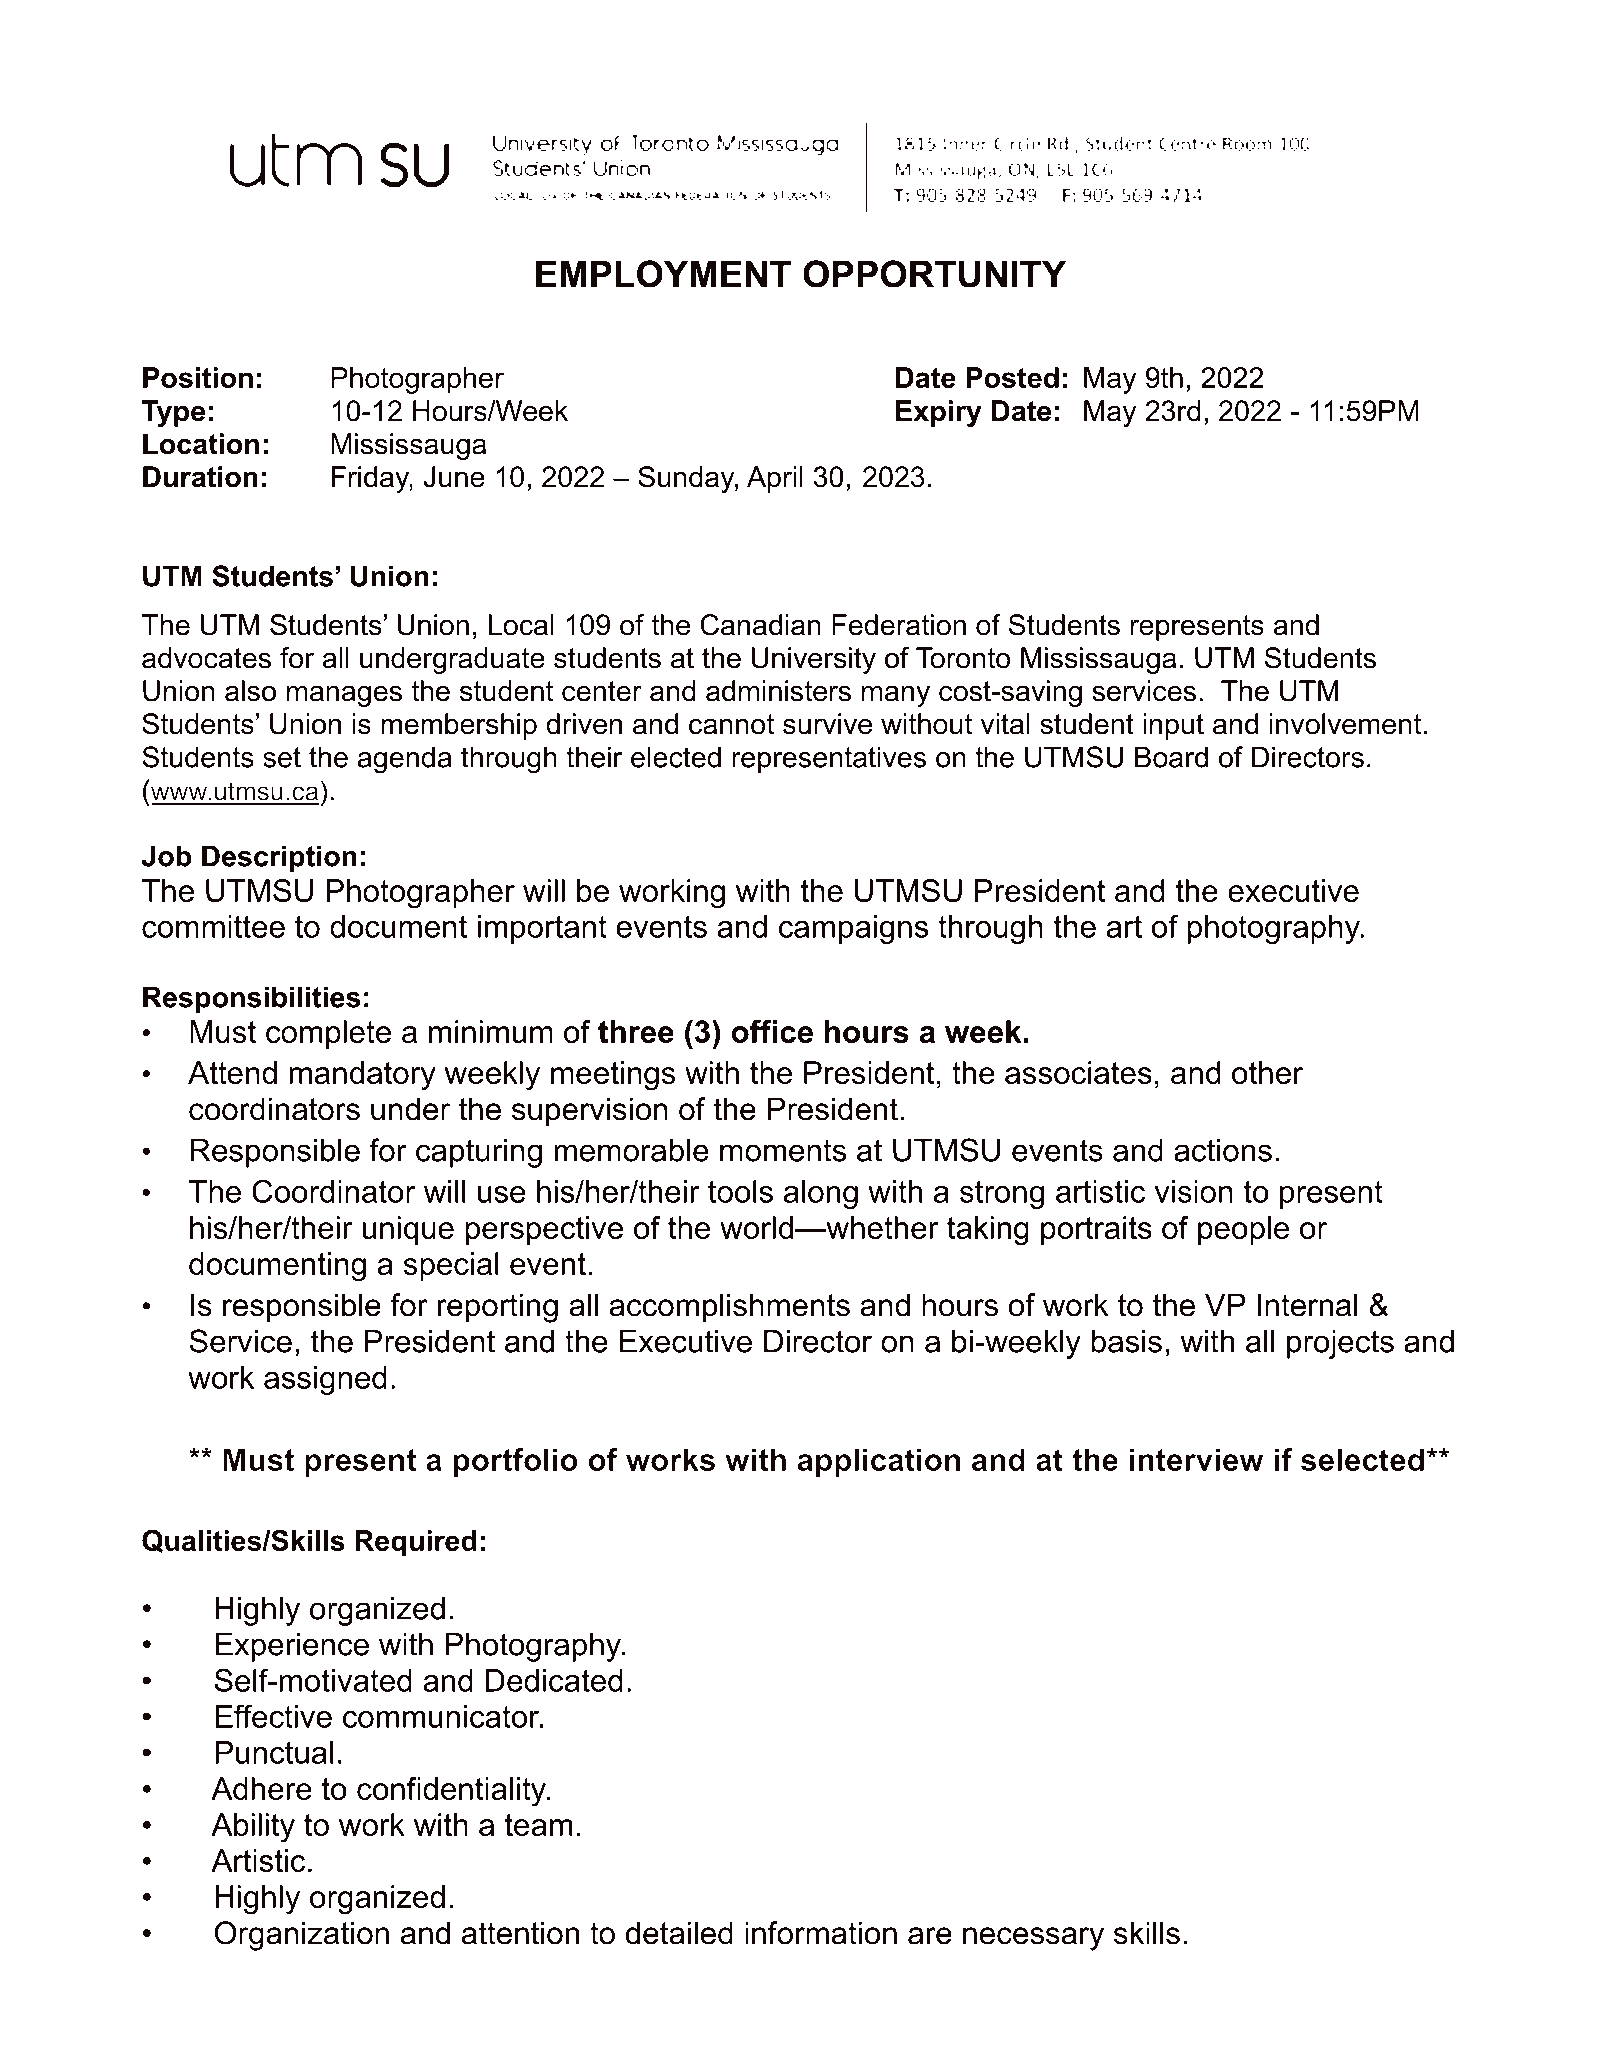  Describe the element at coordinates (783, 1150) in the image. I see `moments` at that location.
